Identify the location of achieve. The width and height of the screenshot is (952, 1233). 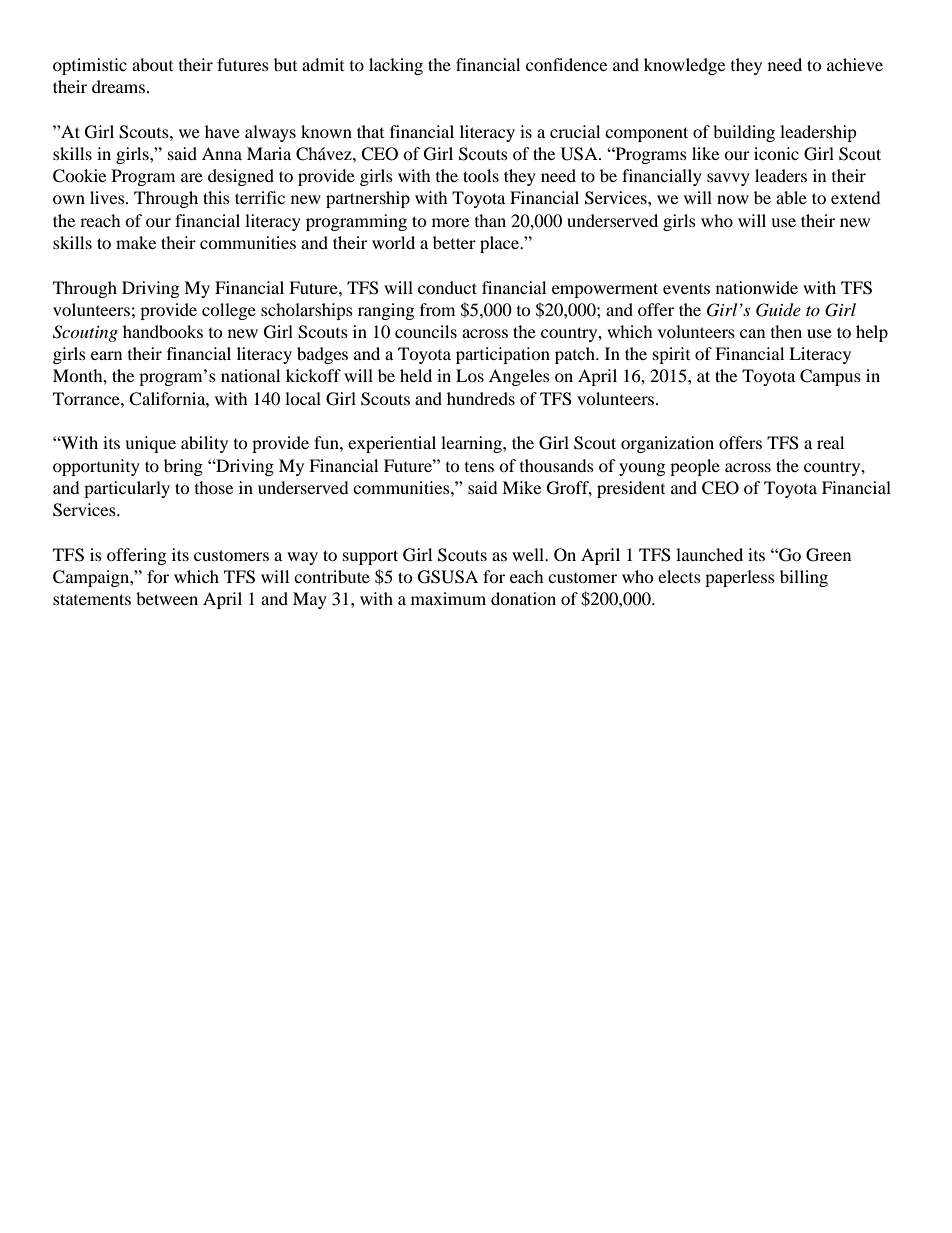
(855, 64).
